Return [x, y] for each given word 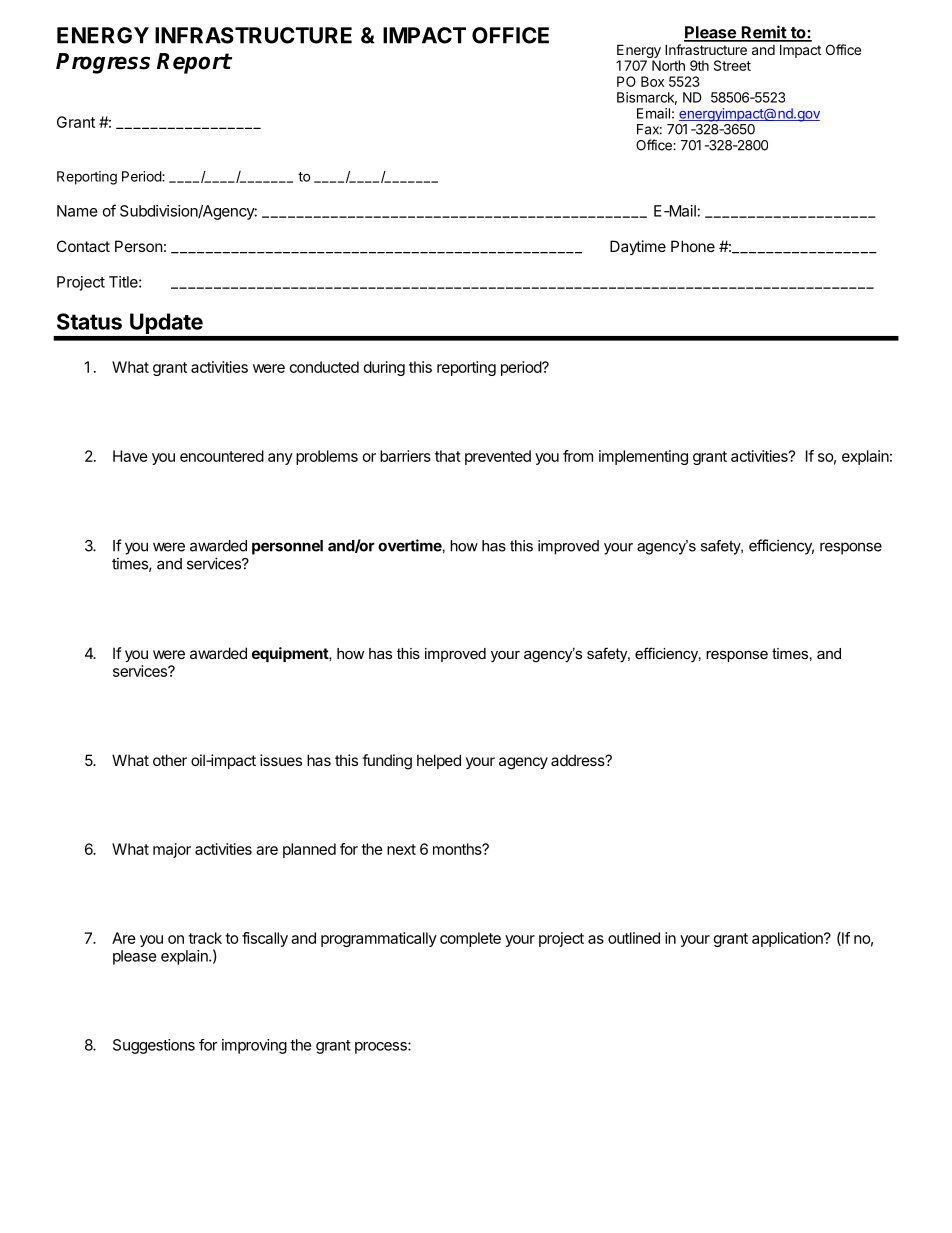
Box [652, 81]
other [170, 760]
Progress [103, 63]
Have [130, 456]
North [668, 65]
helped [439, 761]
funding [387, 762]
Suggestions [154, 1046]
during [384, 368]
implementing [643, 457]
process [382, 1048]
